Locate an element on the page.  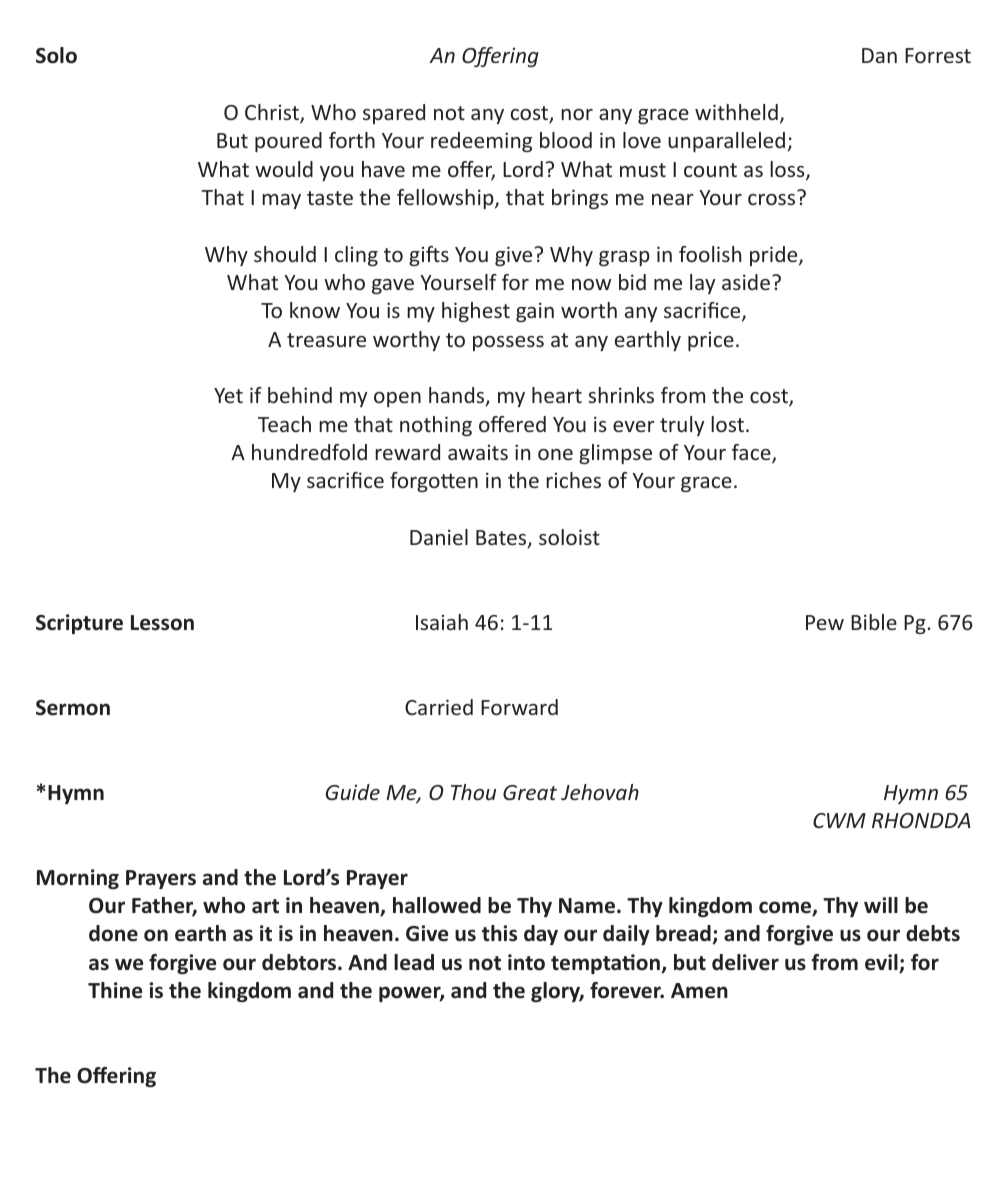
Guide is located at coordinates (353, 792).
